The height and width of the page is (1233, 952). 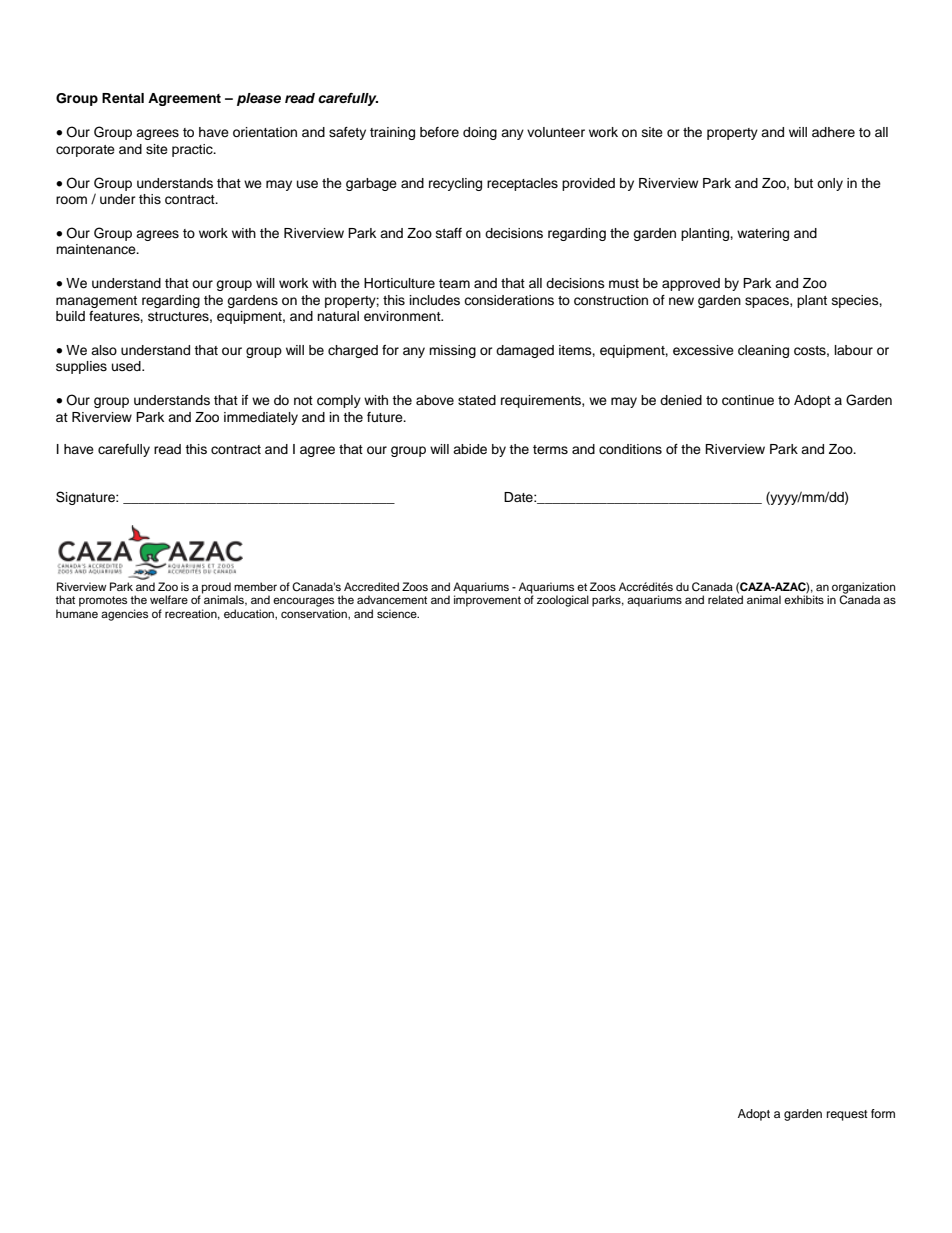 I want to click on organization, so click(x=863, y=589).
